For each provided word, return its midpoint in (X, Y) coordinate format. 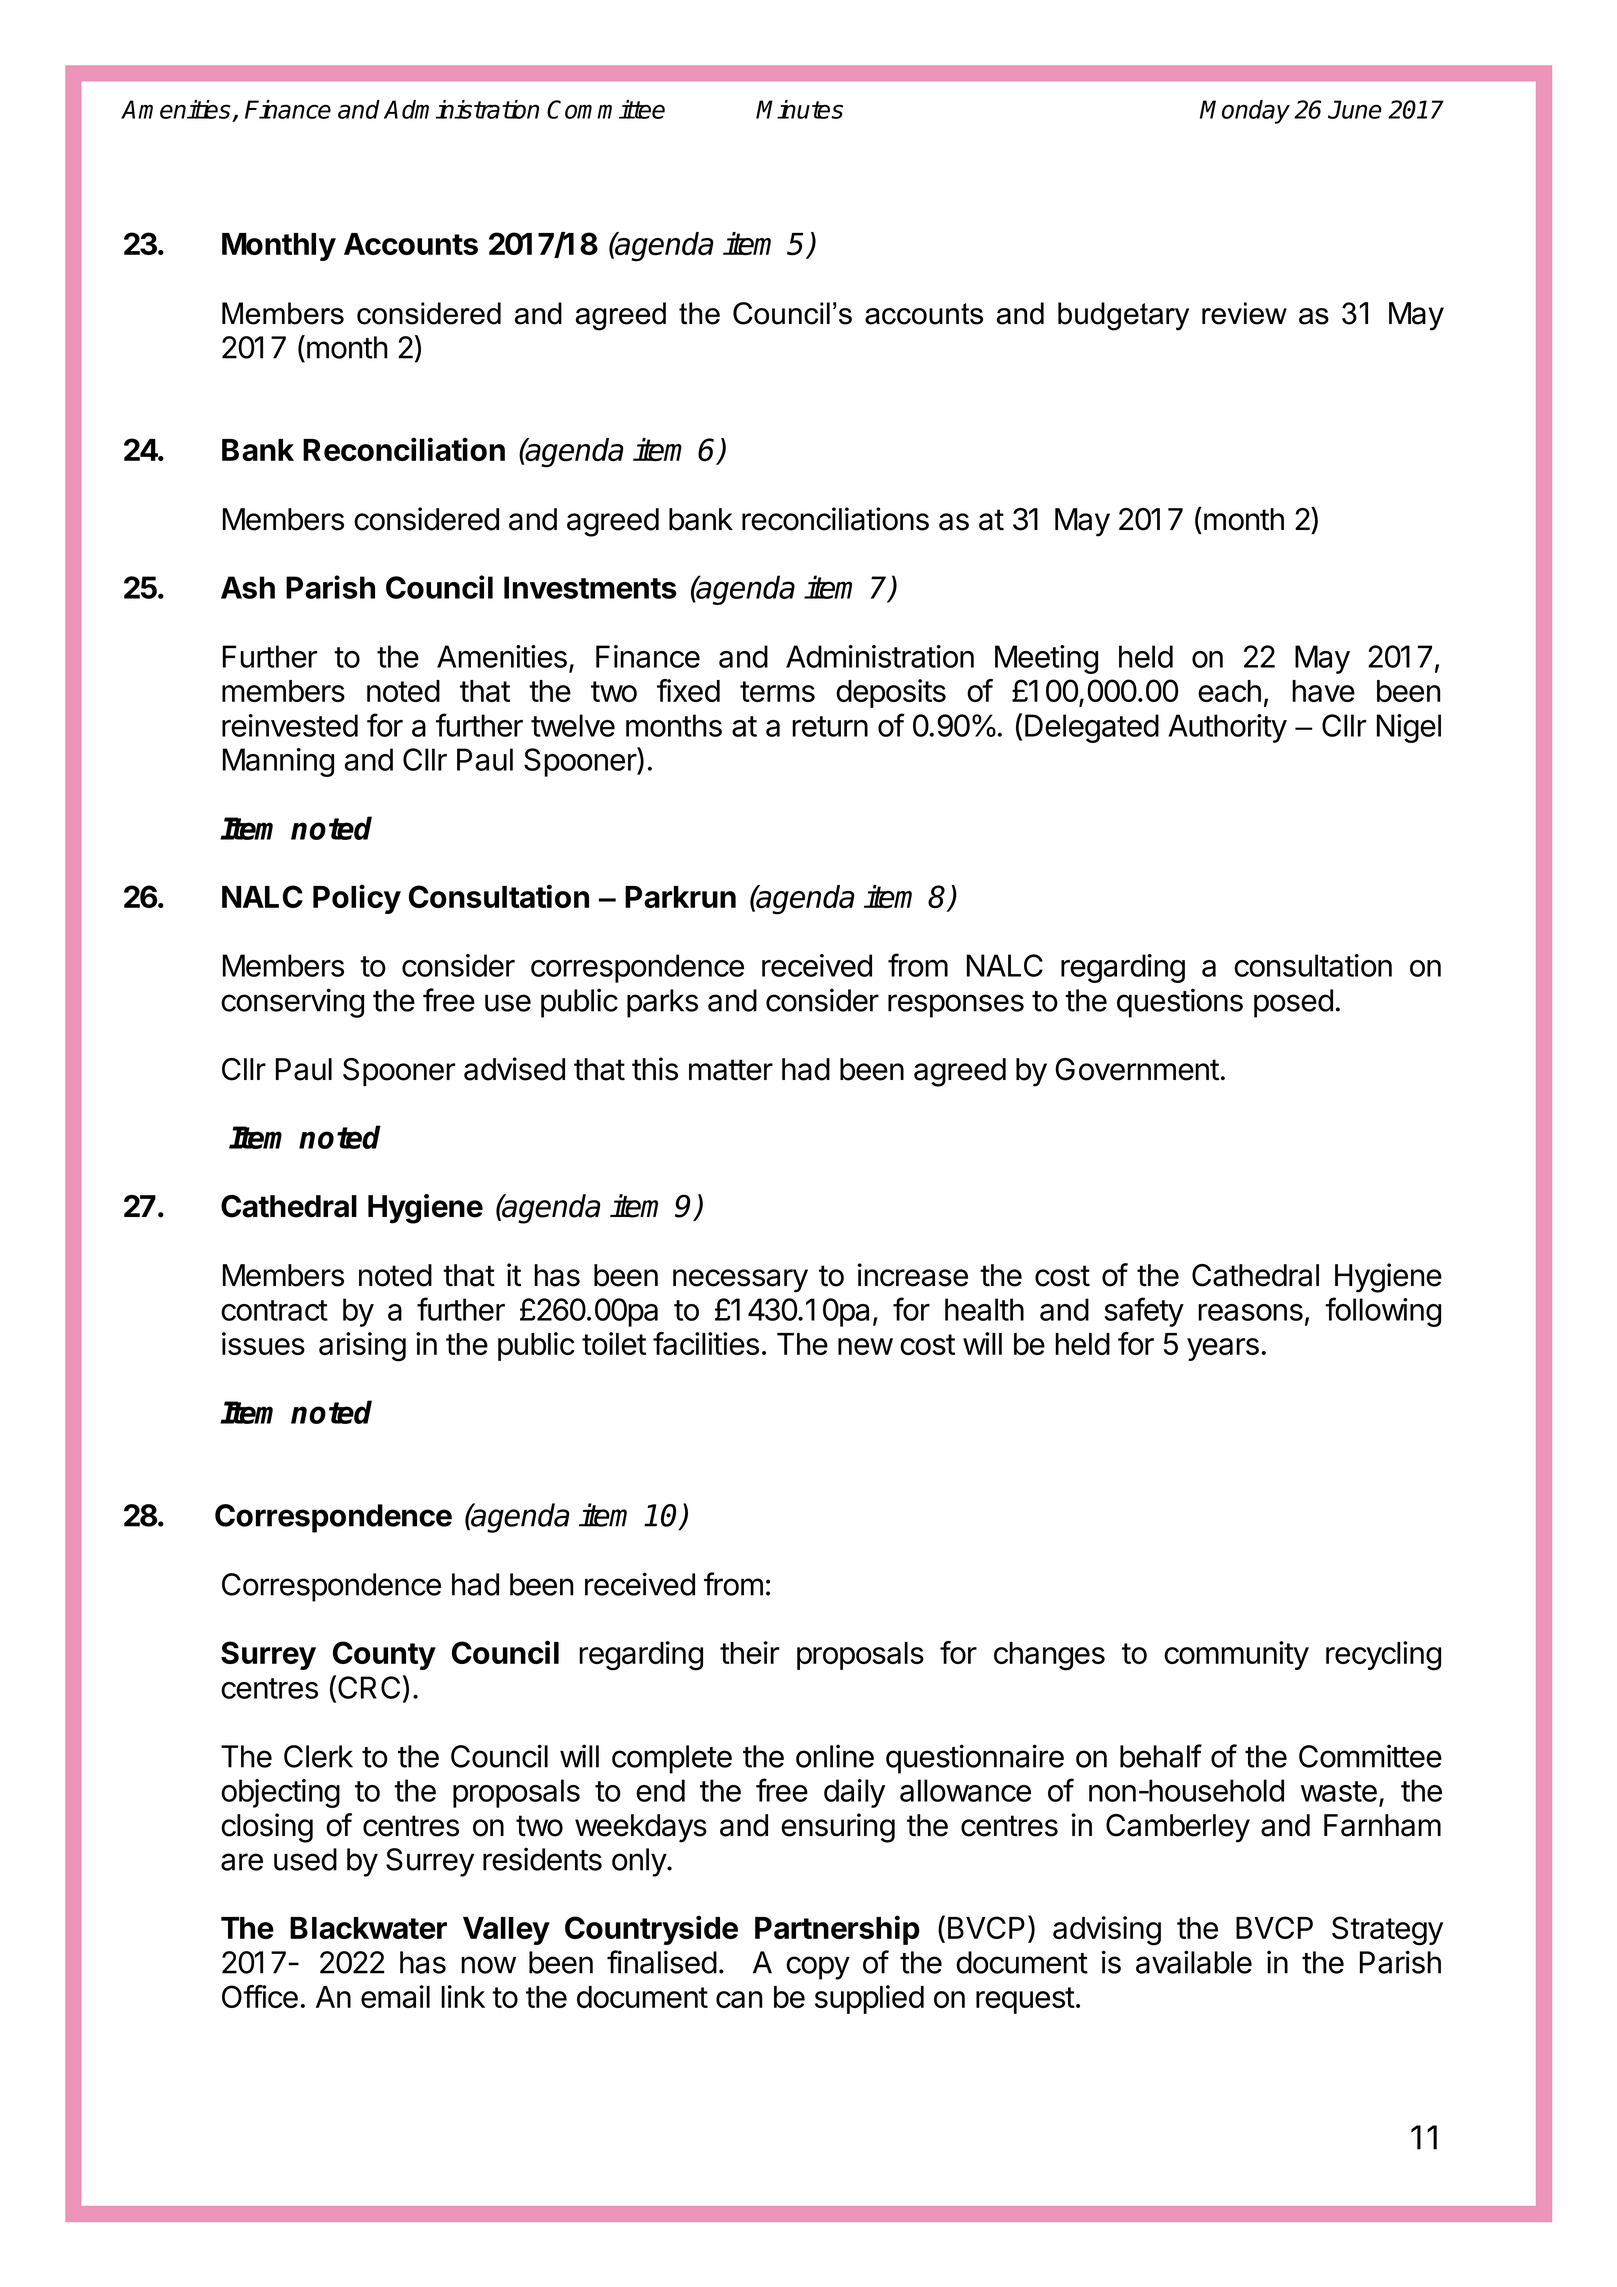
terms (777, 691)
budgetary (1123, 316)
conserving (292, 1003)
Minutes (799, 109)
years (1223, 1349)
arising (362, 1347)
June (1355, 109)
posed (1293, 1003)
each (1229, 691)
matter (731, 1070)
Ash (248, 587)
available (1194, 1962)
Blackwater (368, 1928)
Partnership (837, 1930)
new (865, 1346)
